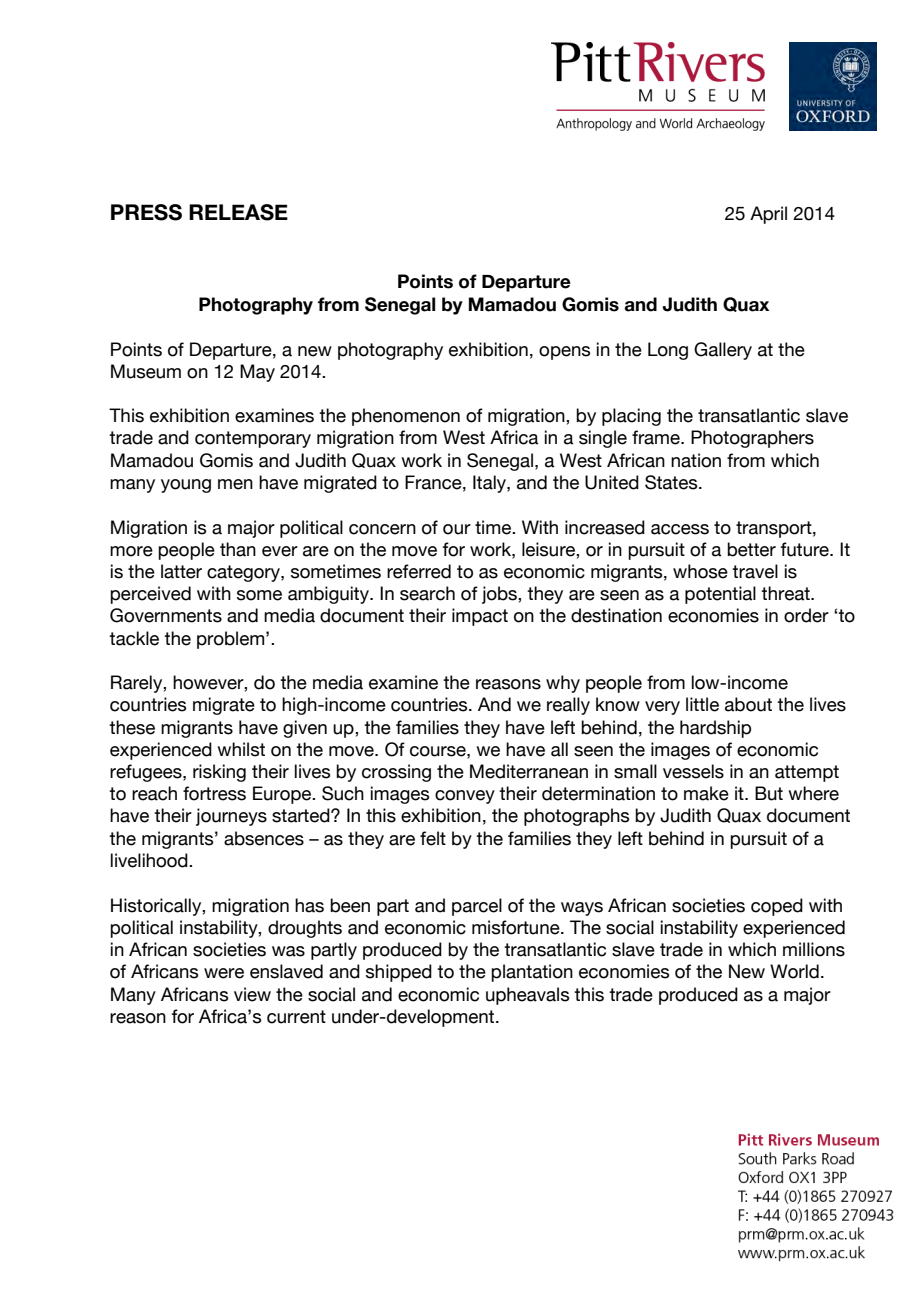  Describe the element at coordinates (238, 212) in the screenshot. I see `RELEASE` at that location.
